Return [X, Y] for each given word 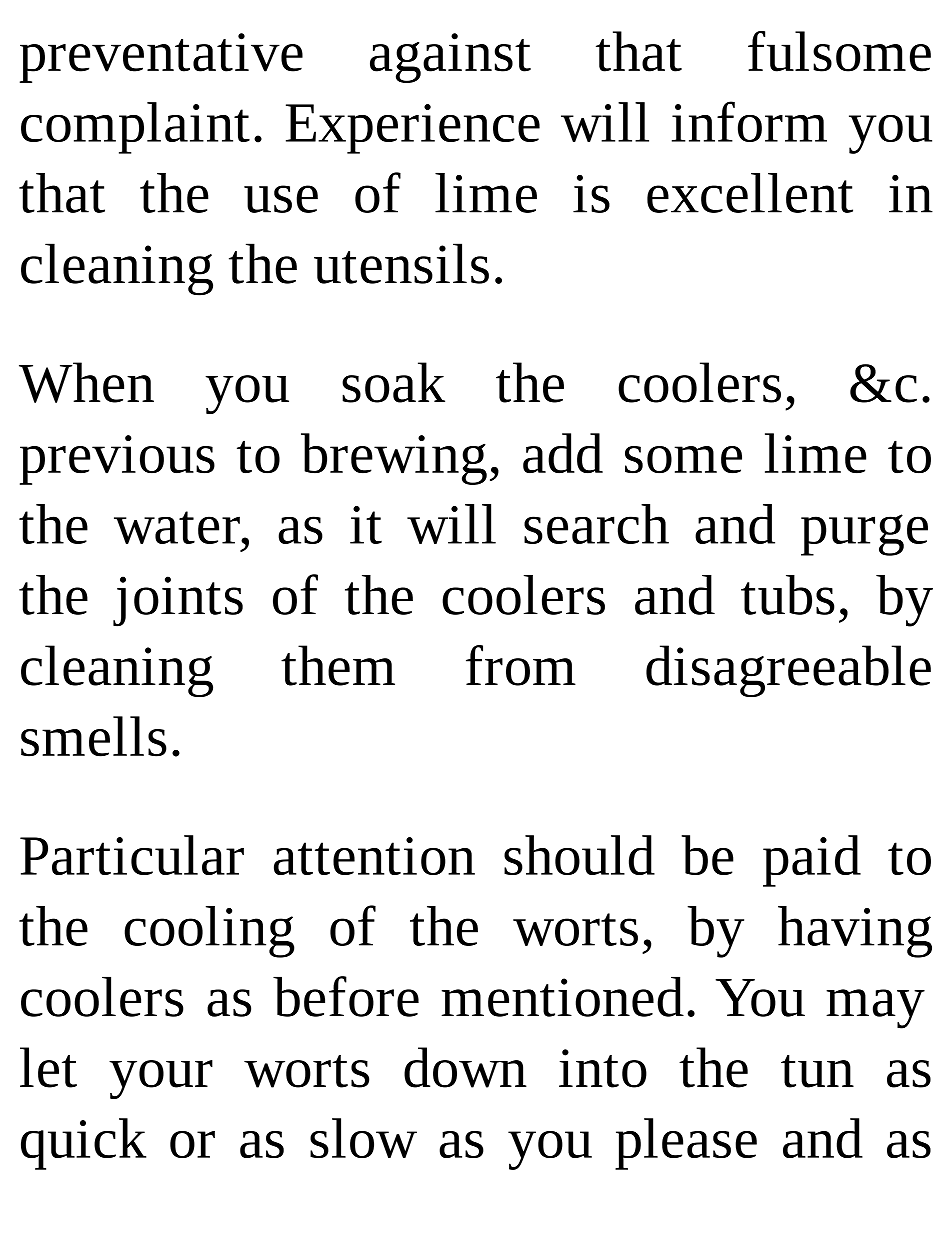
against [450, 58]
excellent [750, 193]
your [161, 1079]
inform [749, 121]
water [178, 527]
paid [812, 861]
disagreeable [788, 671]
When [86, 382]
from [521, 665]
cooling [209, 932]
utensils [401, 263]
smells [94, 736]
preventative [161, 58]
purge [864, 535]
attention [374, 856]
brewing [394, 459]
